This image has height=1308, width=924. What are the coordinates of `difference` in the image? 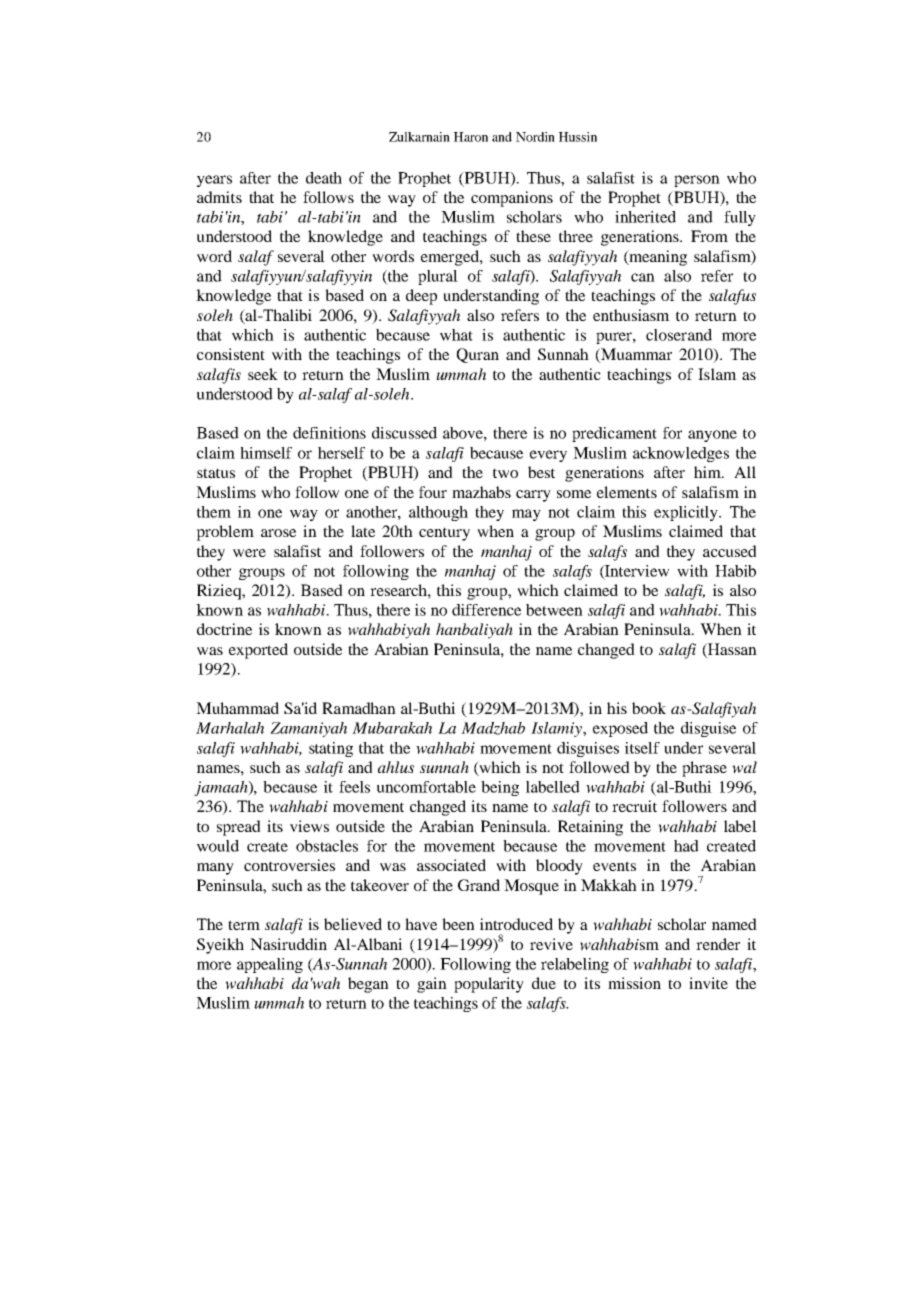 It's located at (486, 610).
